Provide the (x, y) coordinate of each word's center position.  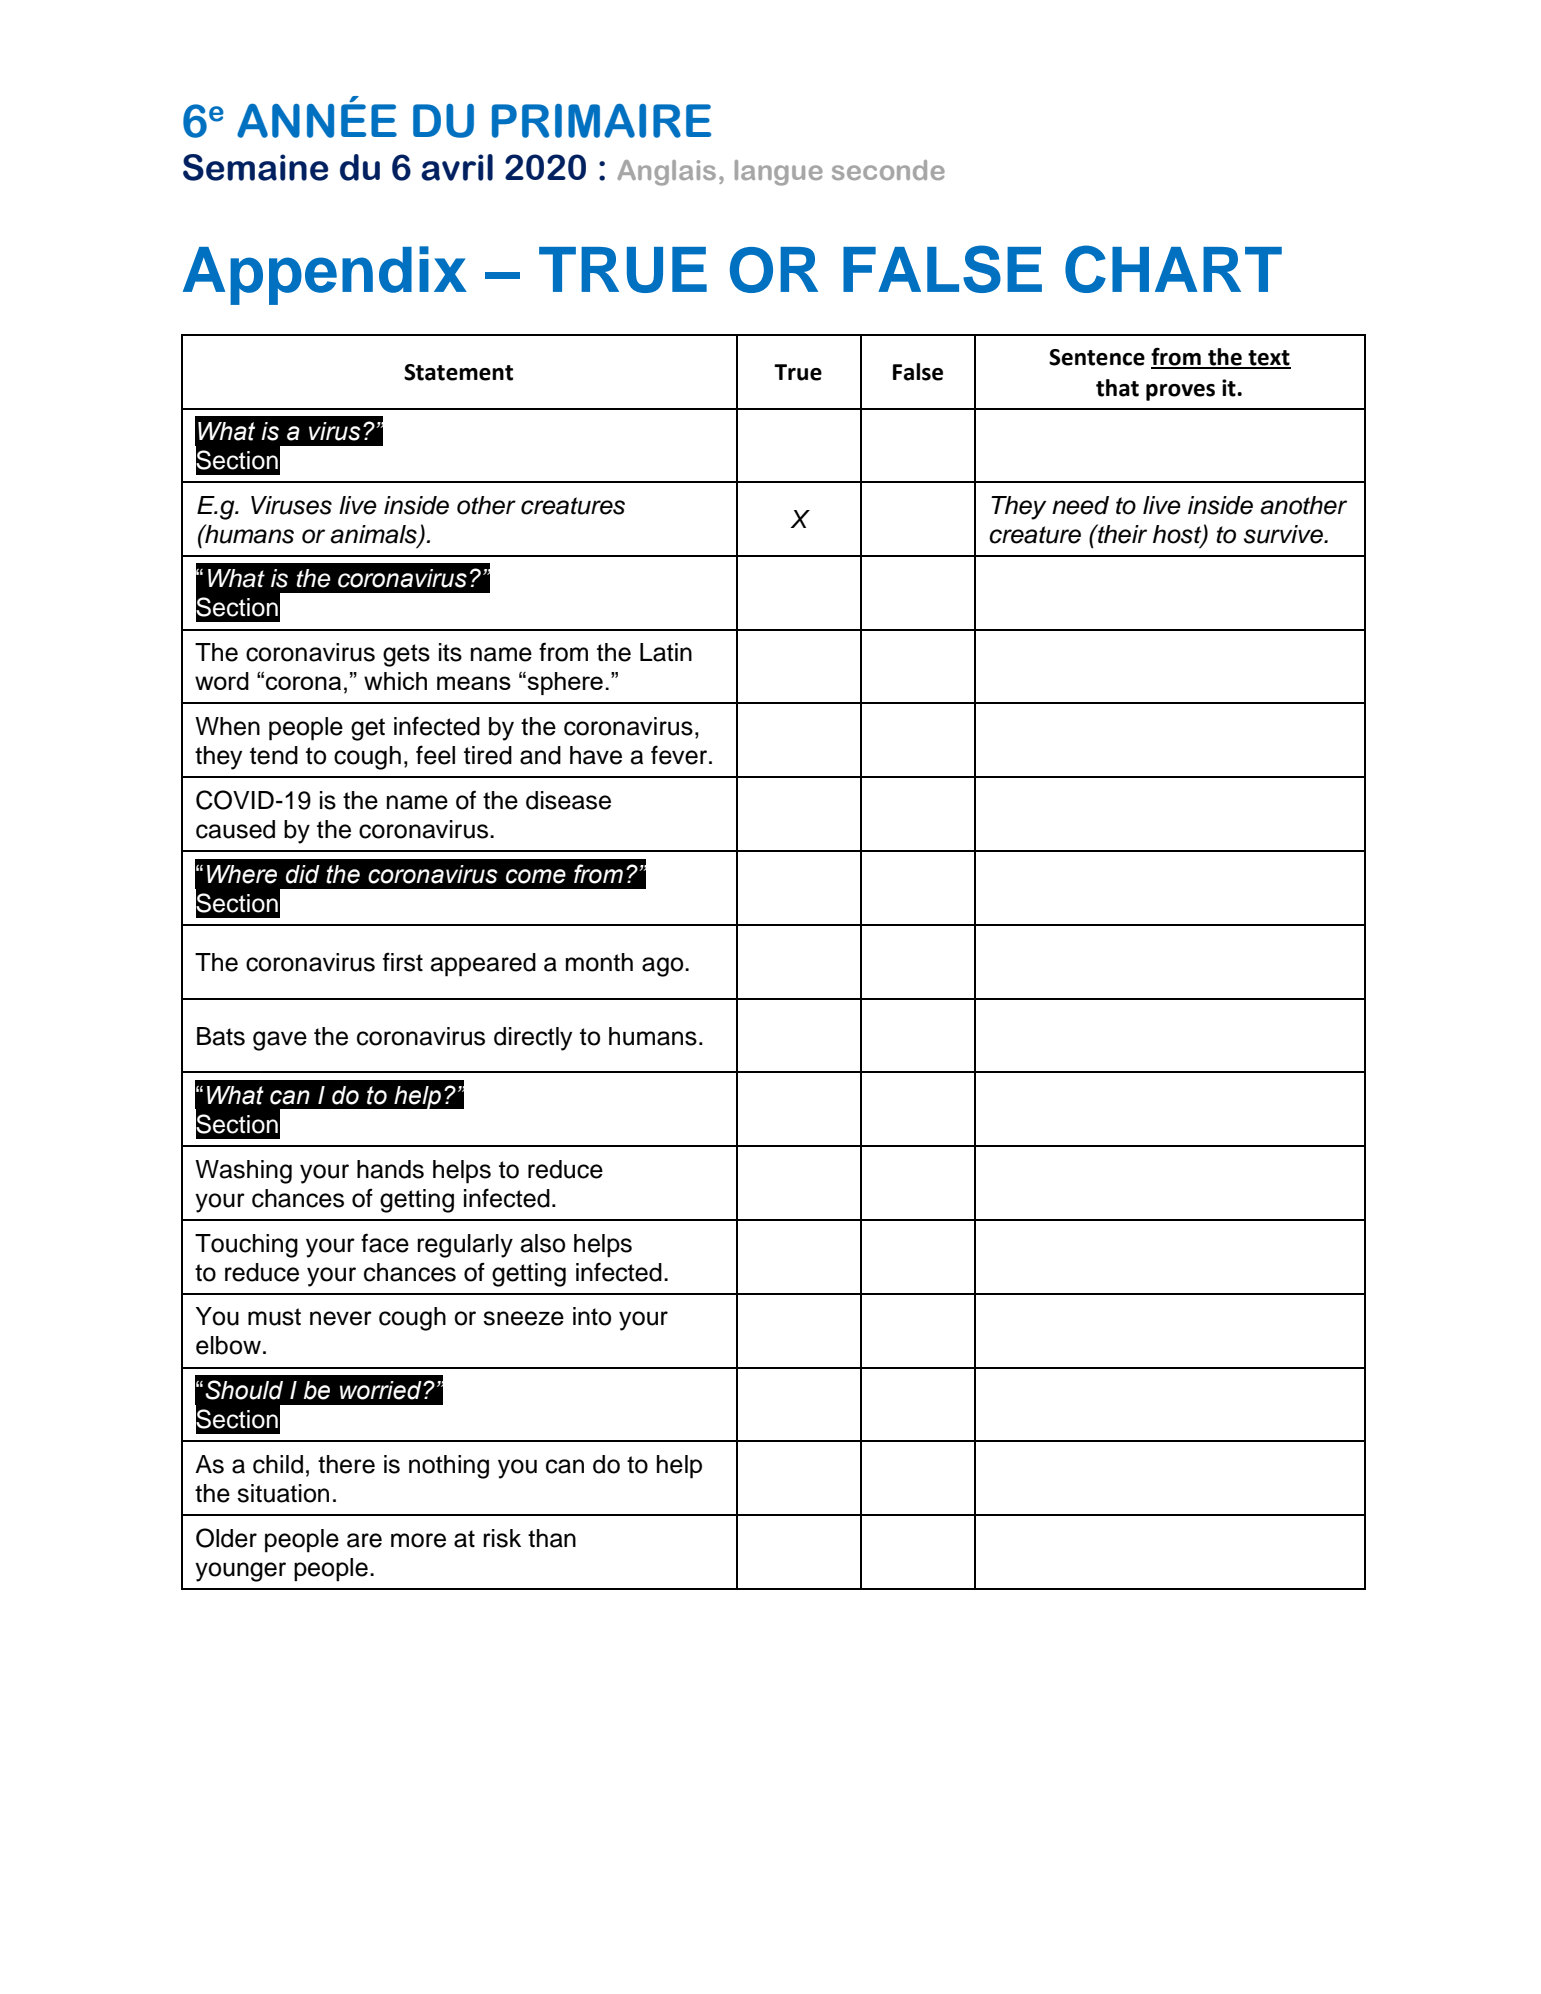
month (599, 962)
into (592, 1316)
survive (1284, 534)
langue (779, 173)
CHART (1173, 269)
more (418, 1540)
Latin (666, 652)
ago (664, 967)
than (552, 1538)
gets (406, 655)
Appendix (325, 275)
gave (280, 1041)
